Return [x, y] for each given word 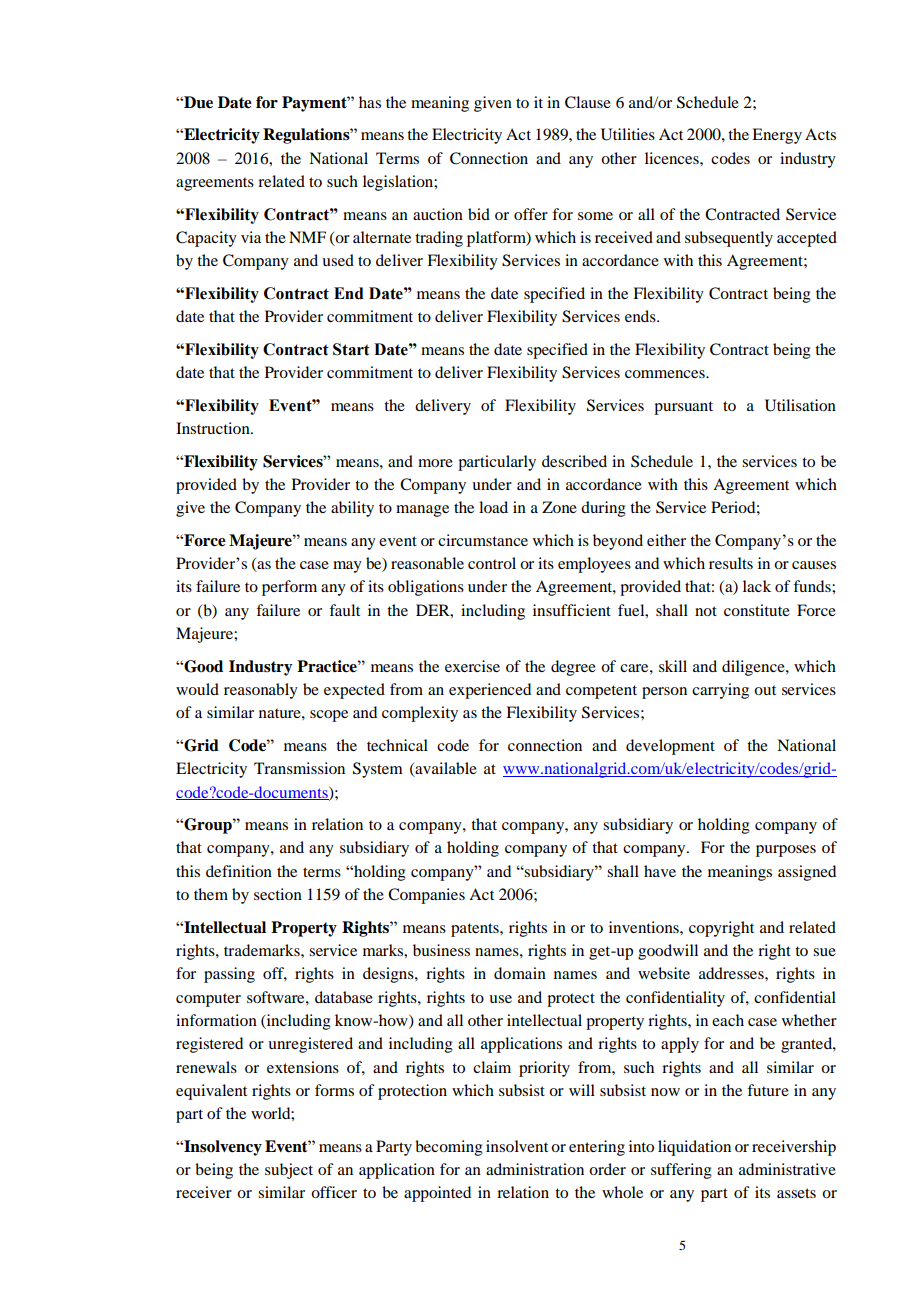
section [278, 894]
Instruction [214, 428]
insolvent [517, 1146]
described [574, 461]
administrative [787, 1169]
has [370, 102]
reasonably [261, 691]
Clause [588, 102]
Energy [777, 136]
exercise [472, 666]
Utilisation [800, 405]
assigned [807, 873]
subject [289, 1171]
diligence [754, 668]
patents [476, 930]
